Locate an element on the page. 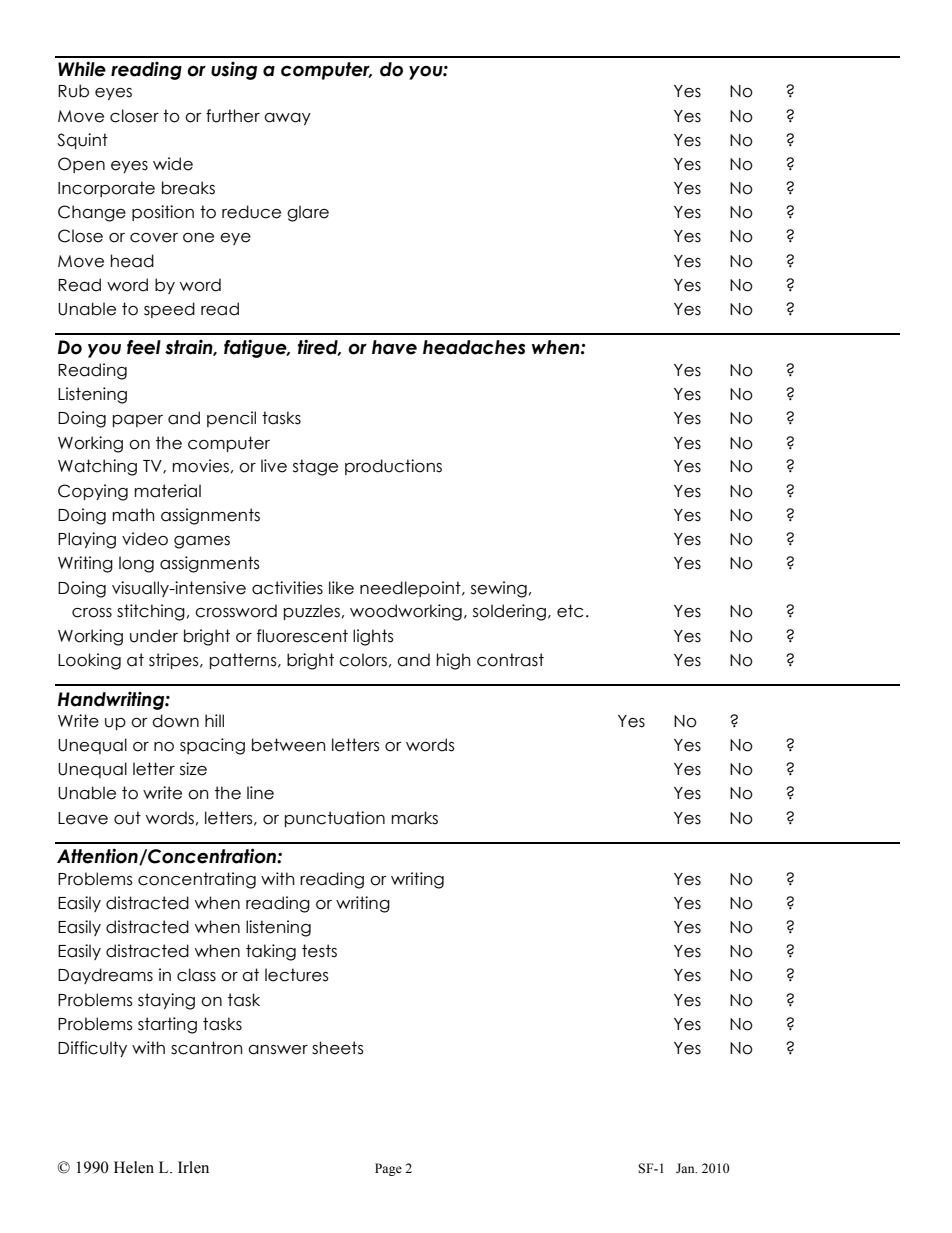  Helen is located at coordinates (134, 1167).
